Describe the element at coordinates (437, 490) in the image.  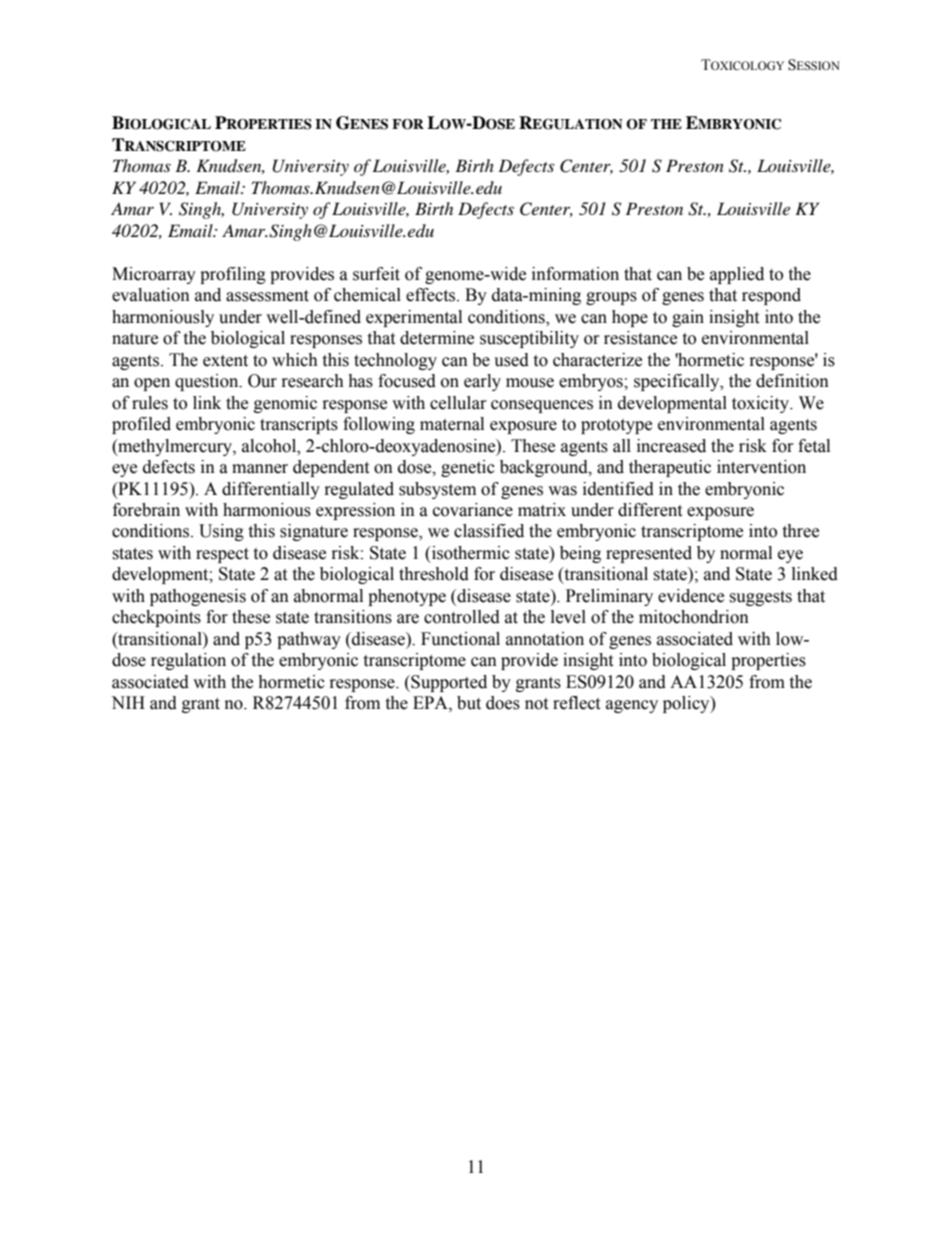
I see `subsystem` at that location.
